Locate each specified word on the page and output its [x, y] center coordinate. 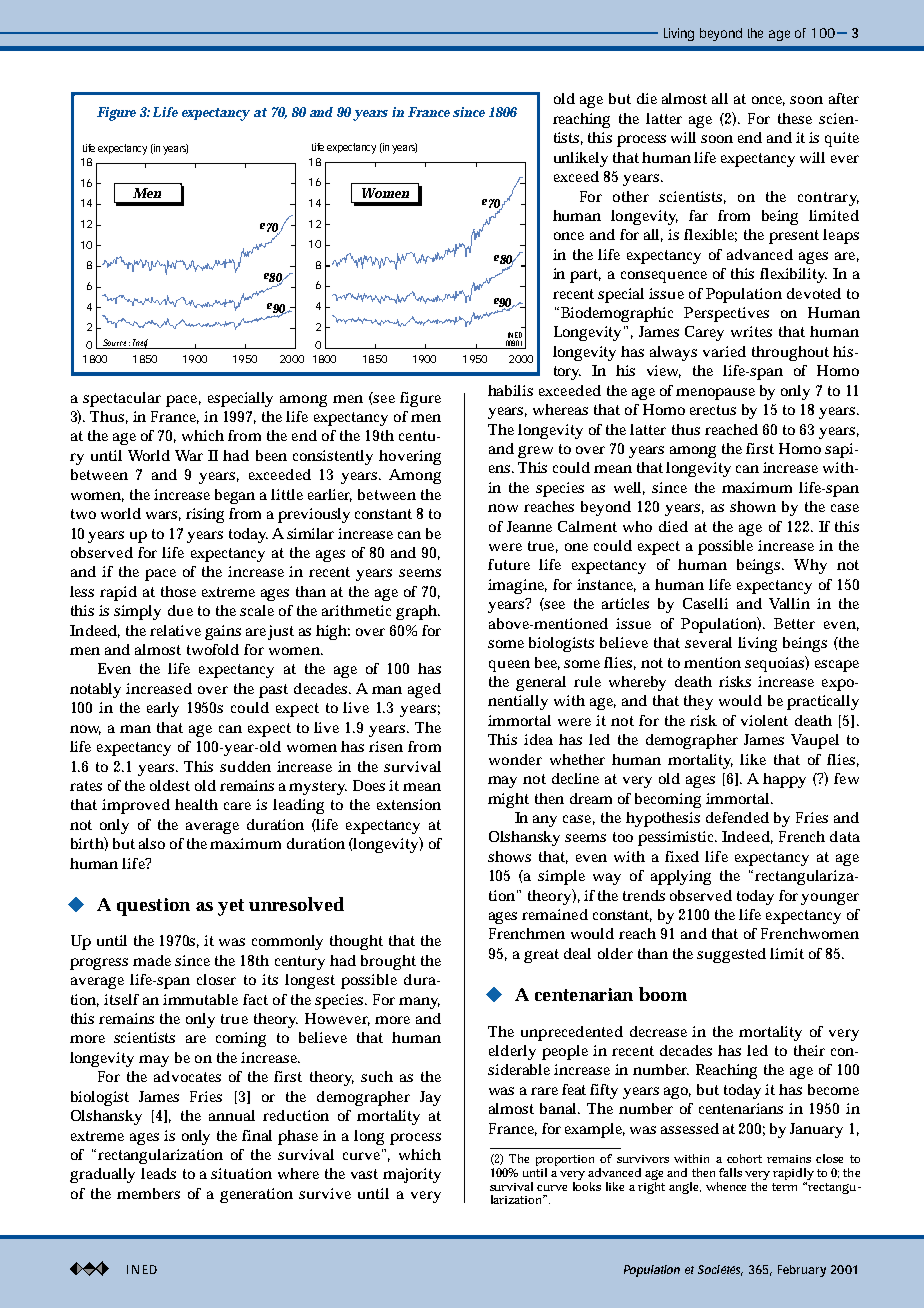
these [795, 118]
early [163, 709]
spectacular [122, 399]
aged [424, 690]
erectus [713, 410]
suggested [731, 955]
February [802, 1271]
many [419, 1003]
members [148, 1193]
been [271, 455]
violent [764, 720]
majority [412, 1175]
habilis [510, 390]
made [152, 960]
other [631, 196]
